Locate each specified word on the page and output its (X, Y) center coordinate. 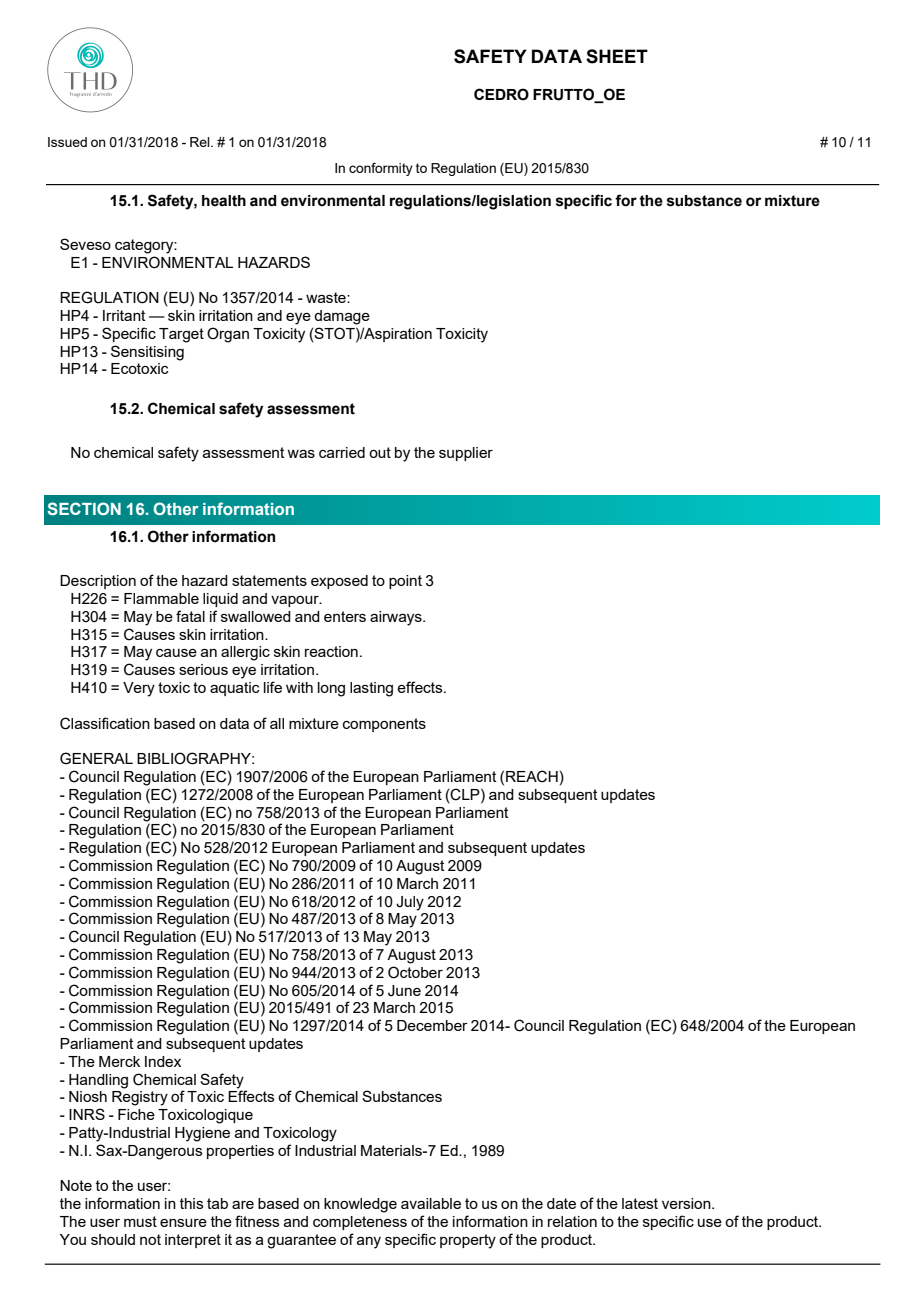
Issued (67, 142)
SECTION (84, 508)
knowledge (360, 1205)
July (410, 903)
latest (640, 1203)
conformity (381, 169)
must (140, 1221)
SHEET (617, 56)
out (380, 452)
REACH (532, 776)
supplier (466, 454)
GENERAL (96, 758)
